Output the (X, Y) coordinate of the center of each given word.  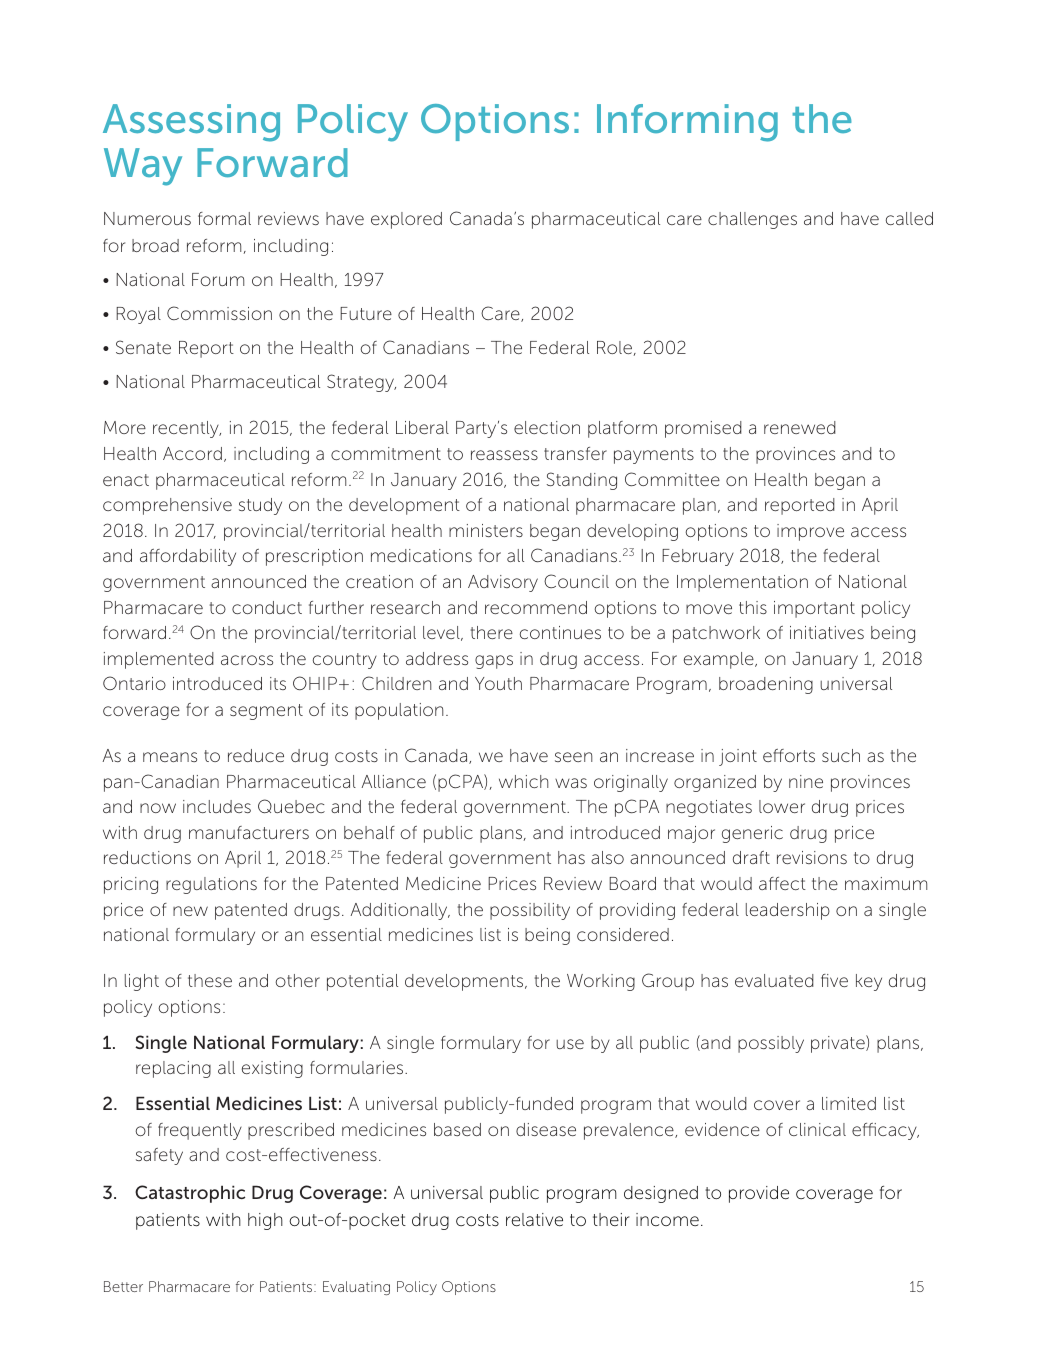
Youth (498, 683)
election (547, 427)
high (265, 1221)
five (834, 980)
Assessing (191, 123)
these (210, 980)
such (841, 755)
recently (187, 429)
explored (406, 220)
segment (266, 712)
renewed (800, 427)
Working (601, 982)
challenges (752, 220)
